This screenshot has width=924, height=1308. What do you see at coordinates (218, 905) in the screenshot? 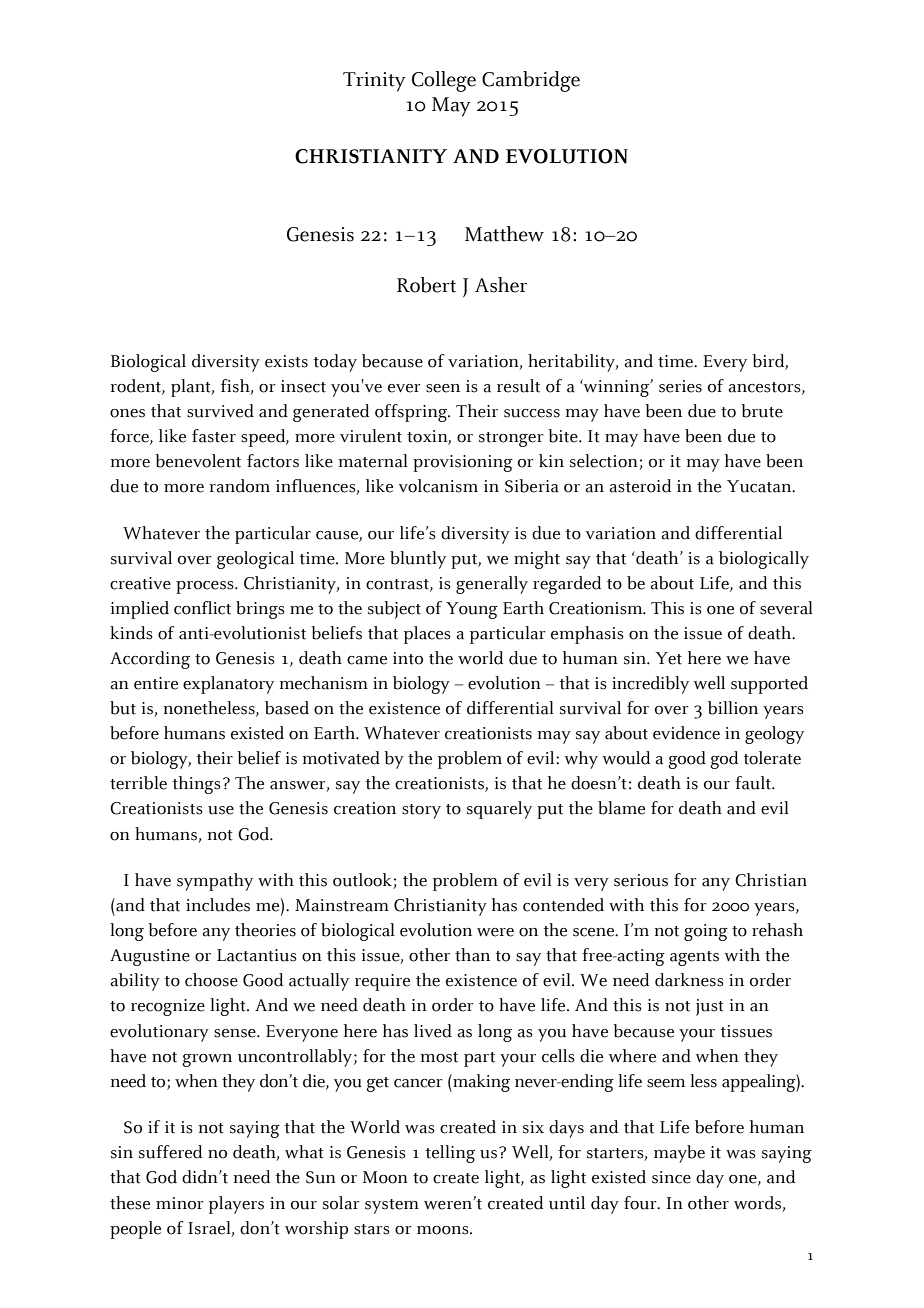
I see `includes` at bounding box center [218, 905].
